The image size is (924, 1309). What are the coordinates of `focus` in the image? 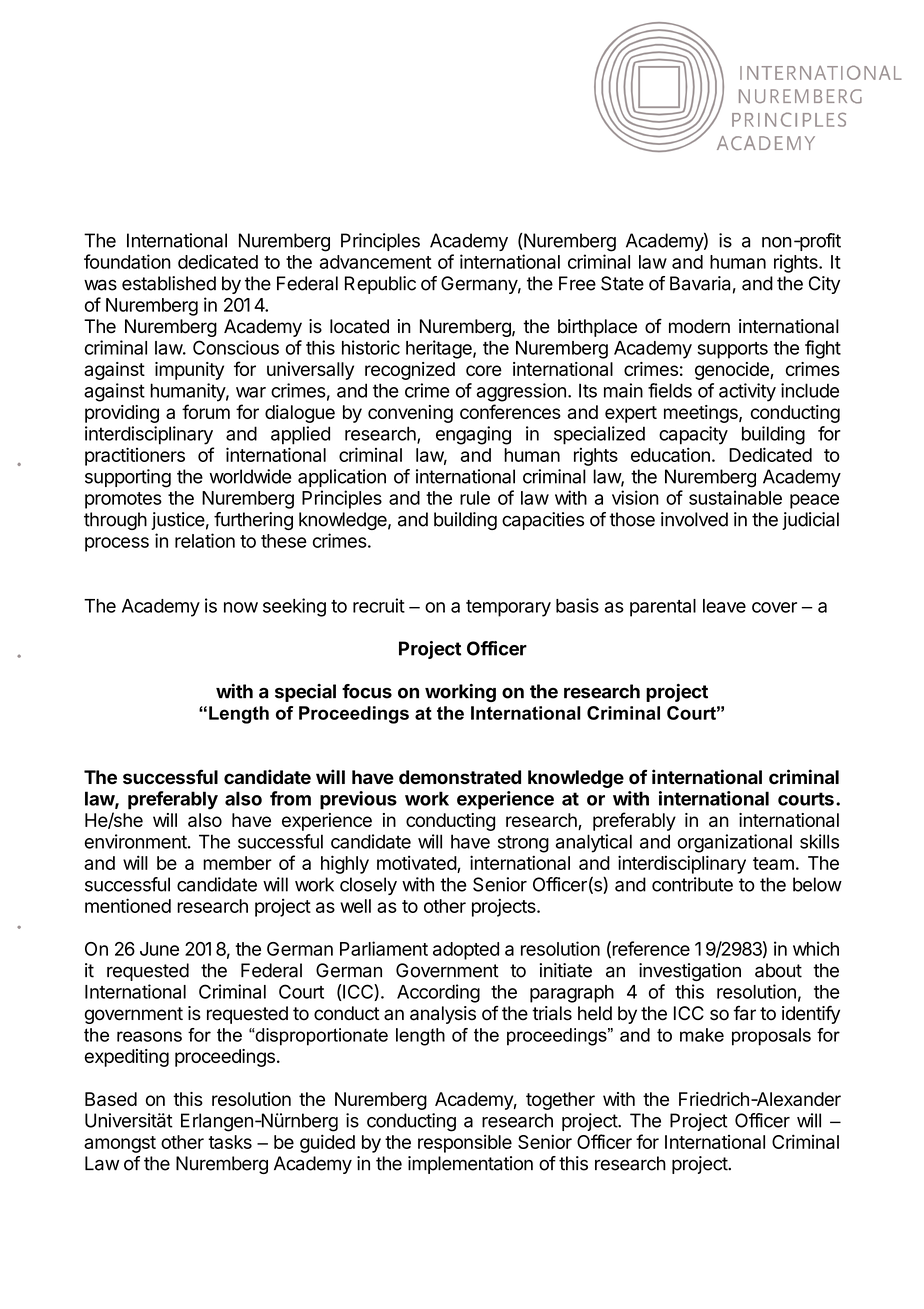 It's located at (367, 691).
